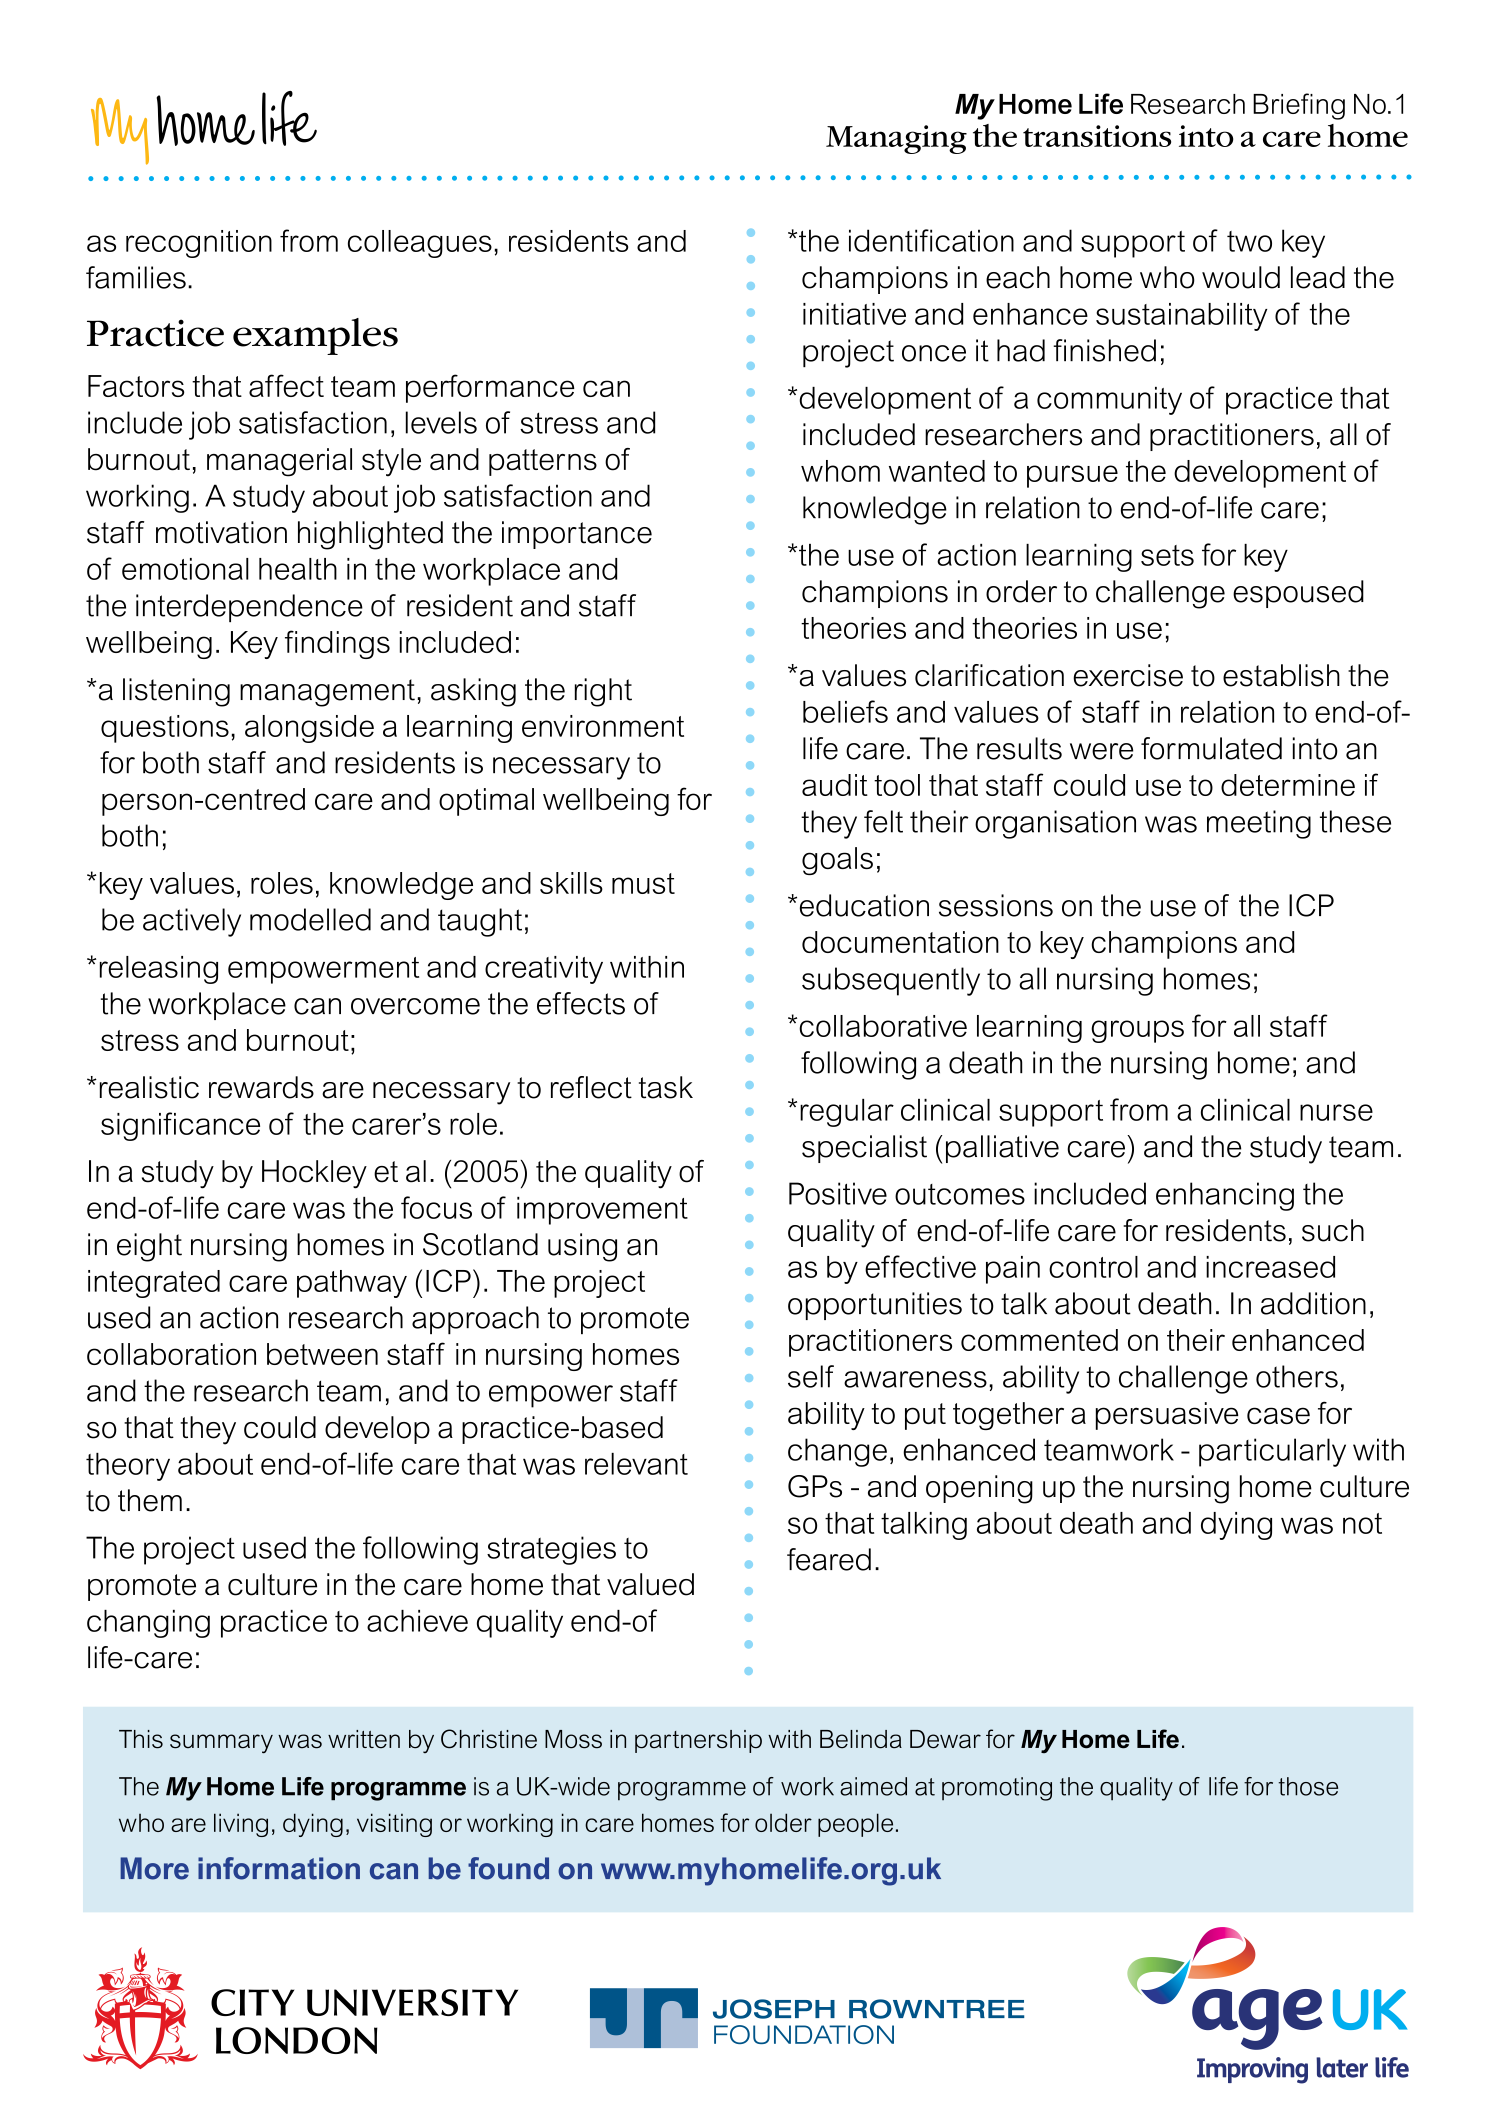 This screenshot has width=1502, height=2124. Describe the element at coordinates (322, 1354) in the screenshot. I see `between` at that location.
